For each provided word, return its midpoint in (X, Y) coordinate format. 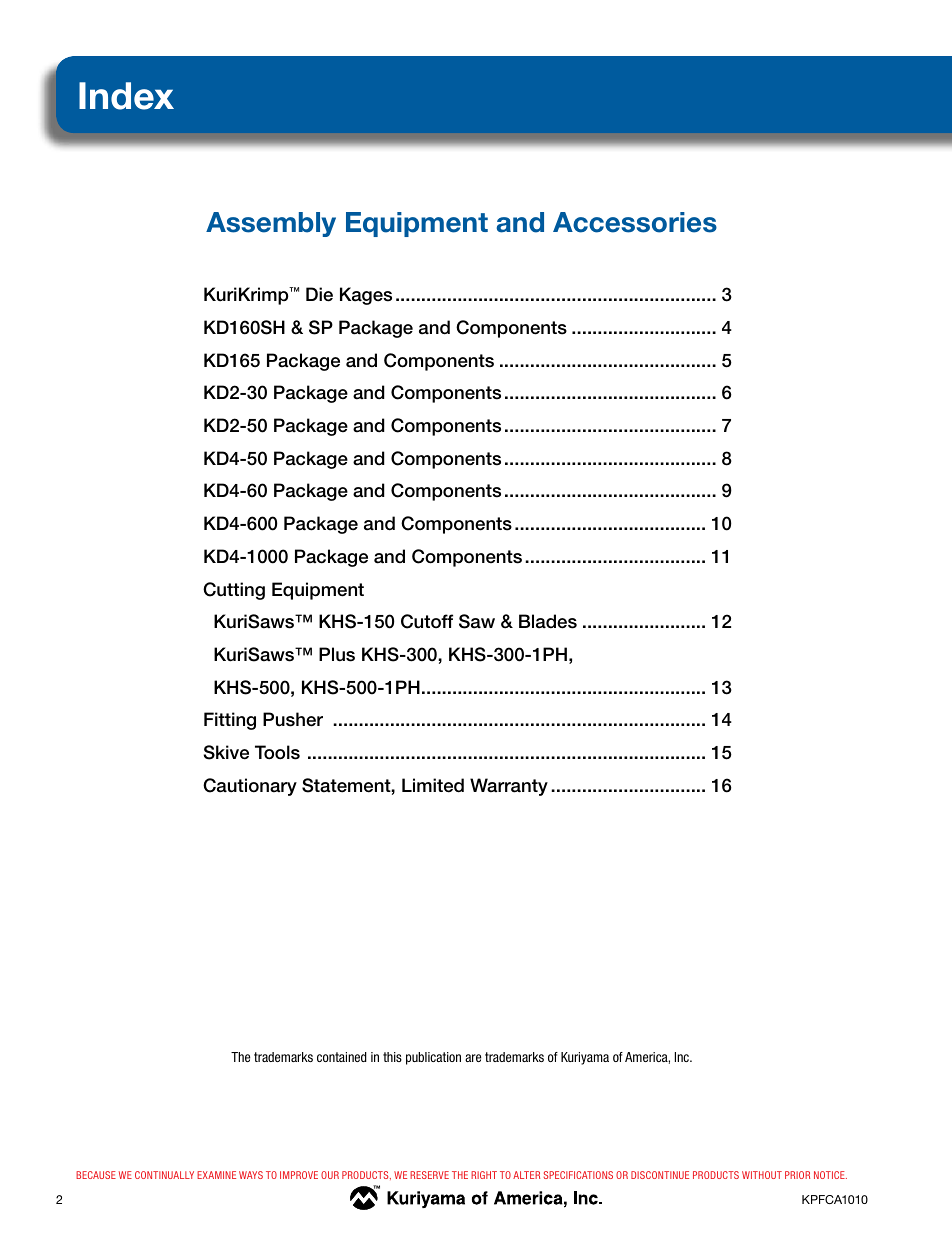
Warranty (509, 787)
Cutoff (427, 621)
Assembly (271, 224)
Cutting (234, 591)
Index (126, 96)
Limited (433, 785)
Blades (548, 621)
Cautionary (250, 787)
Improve (299, 1175)
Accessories (635, 222)
